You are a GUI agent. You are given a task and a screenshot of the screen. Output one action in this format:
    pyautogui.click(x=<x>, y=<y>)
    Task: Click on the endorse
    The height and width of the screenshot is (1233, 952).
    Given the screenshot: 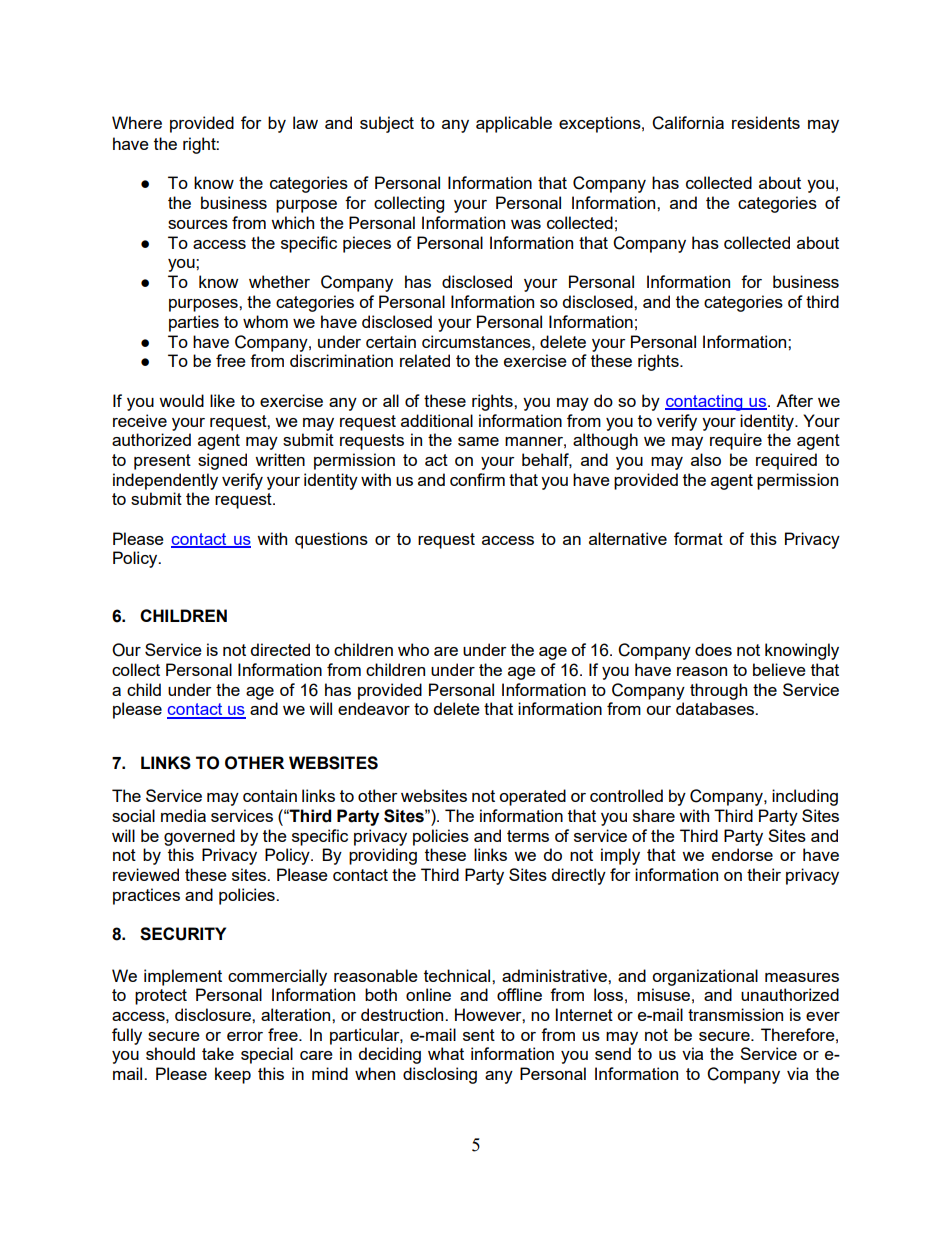 What is the action you would take?
    pyautogui.click(x=742, y=854)
